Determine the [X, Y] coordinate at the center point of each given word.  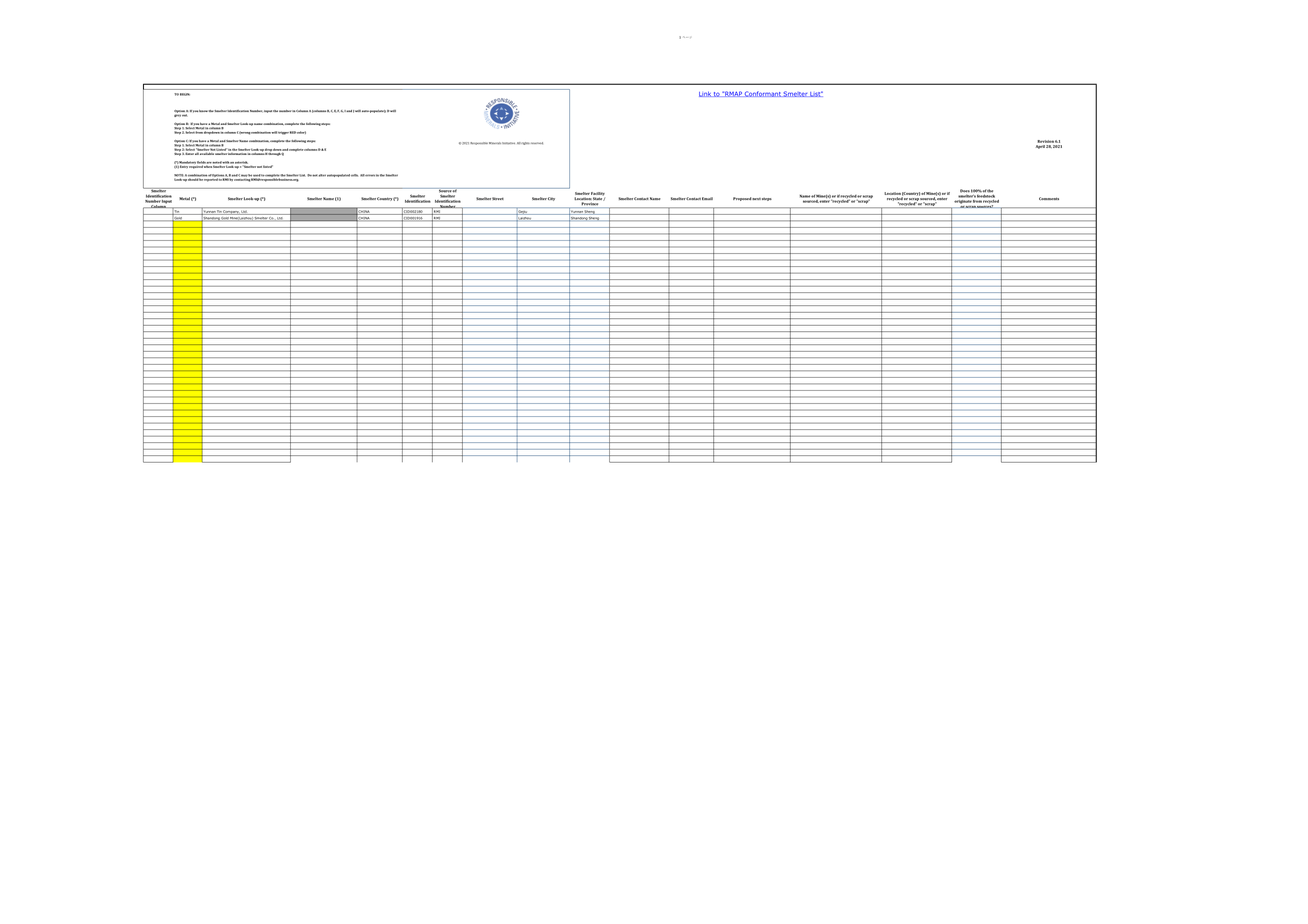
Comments [1049, 198]
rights [525, 143]
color [301, 132]
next [756, 199]
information [238, 152]
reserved [537, 143]
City [551, 199]
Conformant [763, 94]
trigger [283, 133]
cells [354, 175]
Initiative [508, 143]
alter [322, 175]
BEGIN [185, 94]
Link [706, 94]
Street [498, 198]
